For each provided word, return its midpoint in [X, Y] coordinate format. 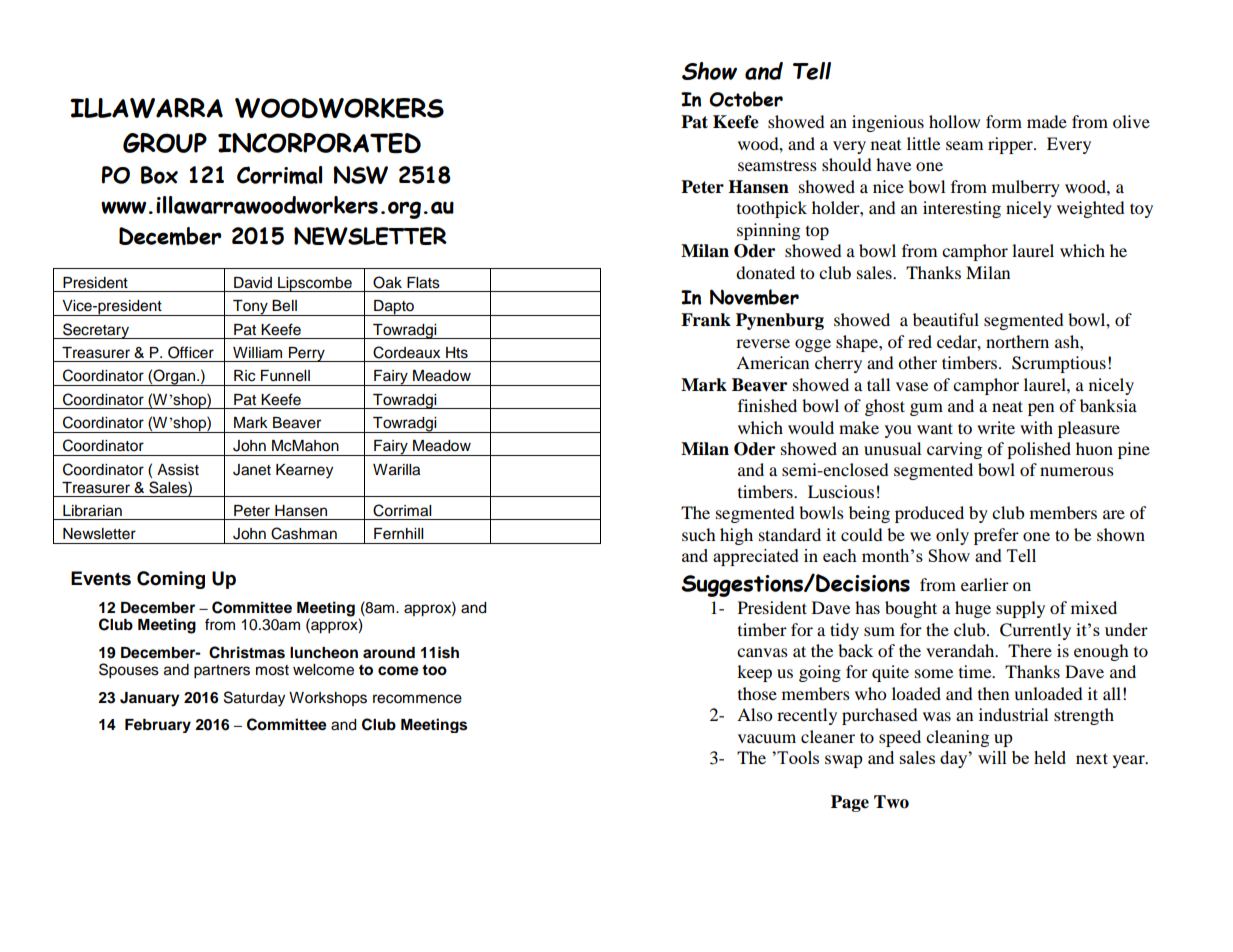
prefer [996, 536]
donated [765, 272]
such [699, 534]
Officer [191, 352]
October [746, 99]
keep [754, 673]
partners [222, 672]
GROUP [165, 143]
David [253, 283]
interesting [962, 209]
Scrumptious [1059, 364]
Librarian [92, 511]
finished [767, 405]
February [158, 726]
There [1030, 650]
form [1004, 121]
